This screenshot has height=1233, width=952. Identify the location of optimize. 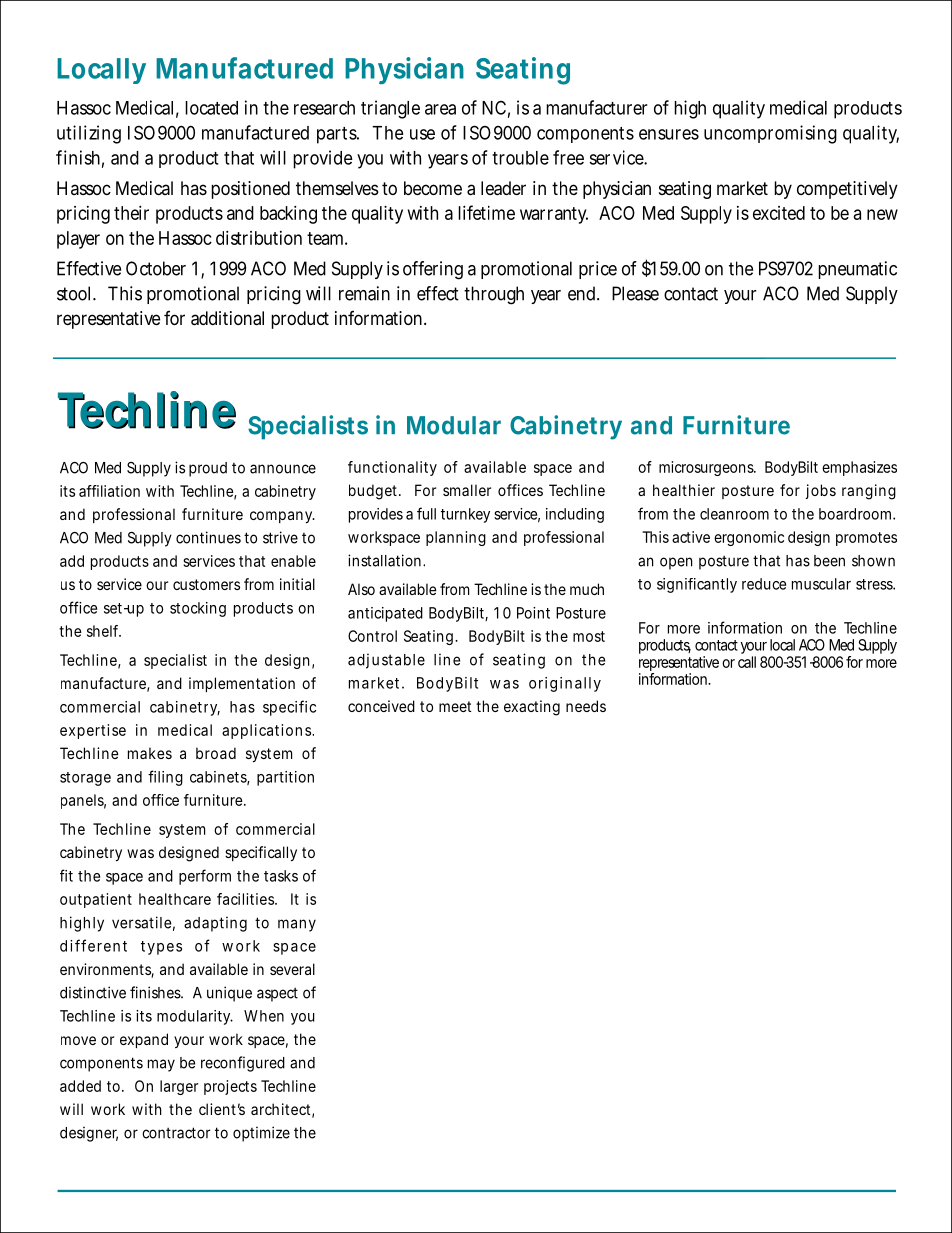
(261, 1134).
